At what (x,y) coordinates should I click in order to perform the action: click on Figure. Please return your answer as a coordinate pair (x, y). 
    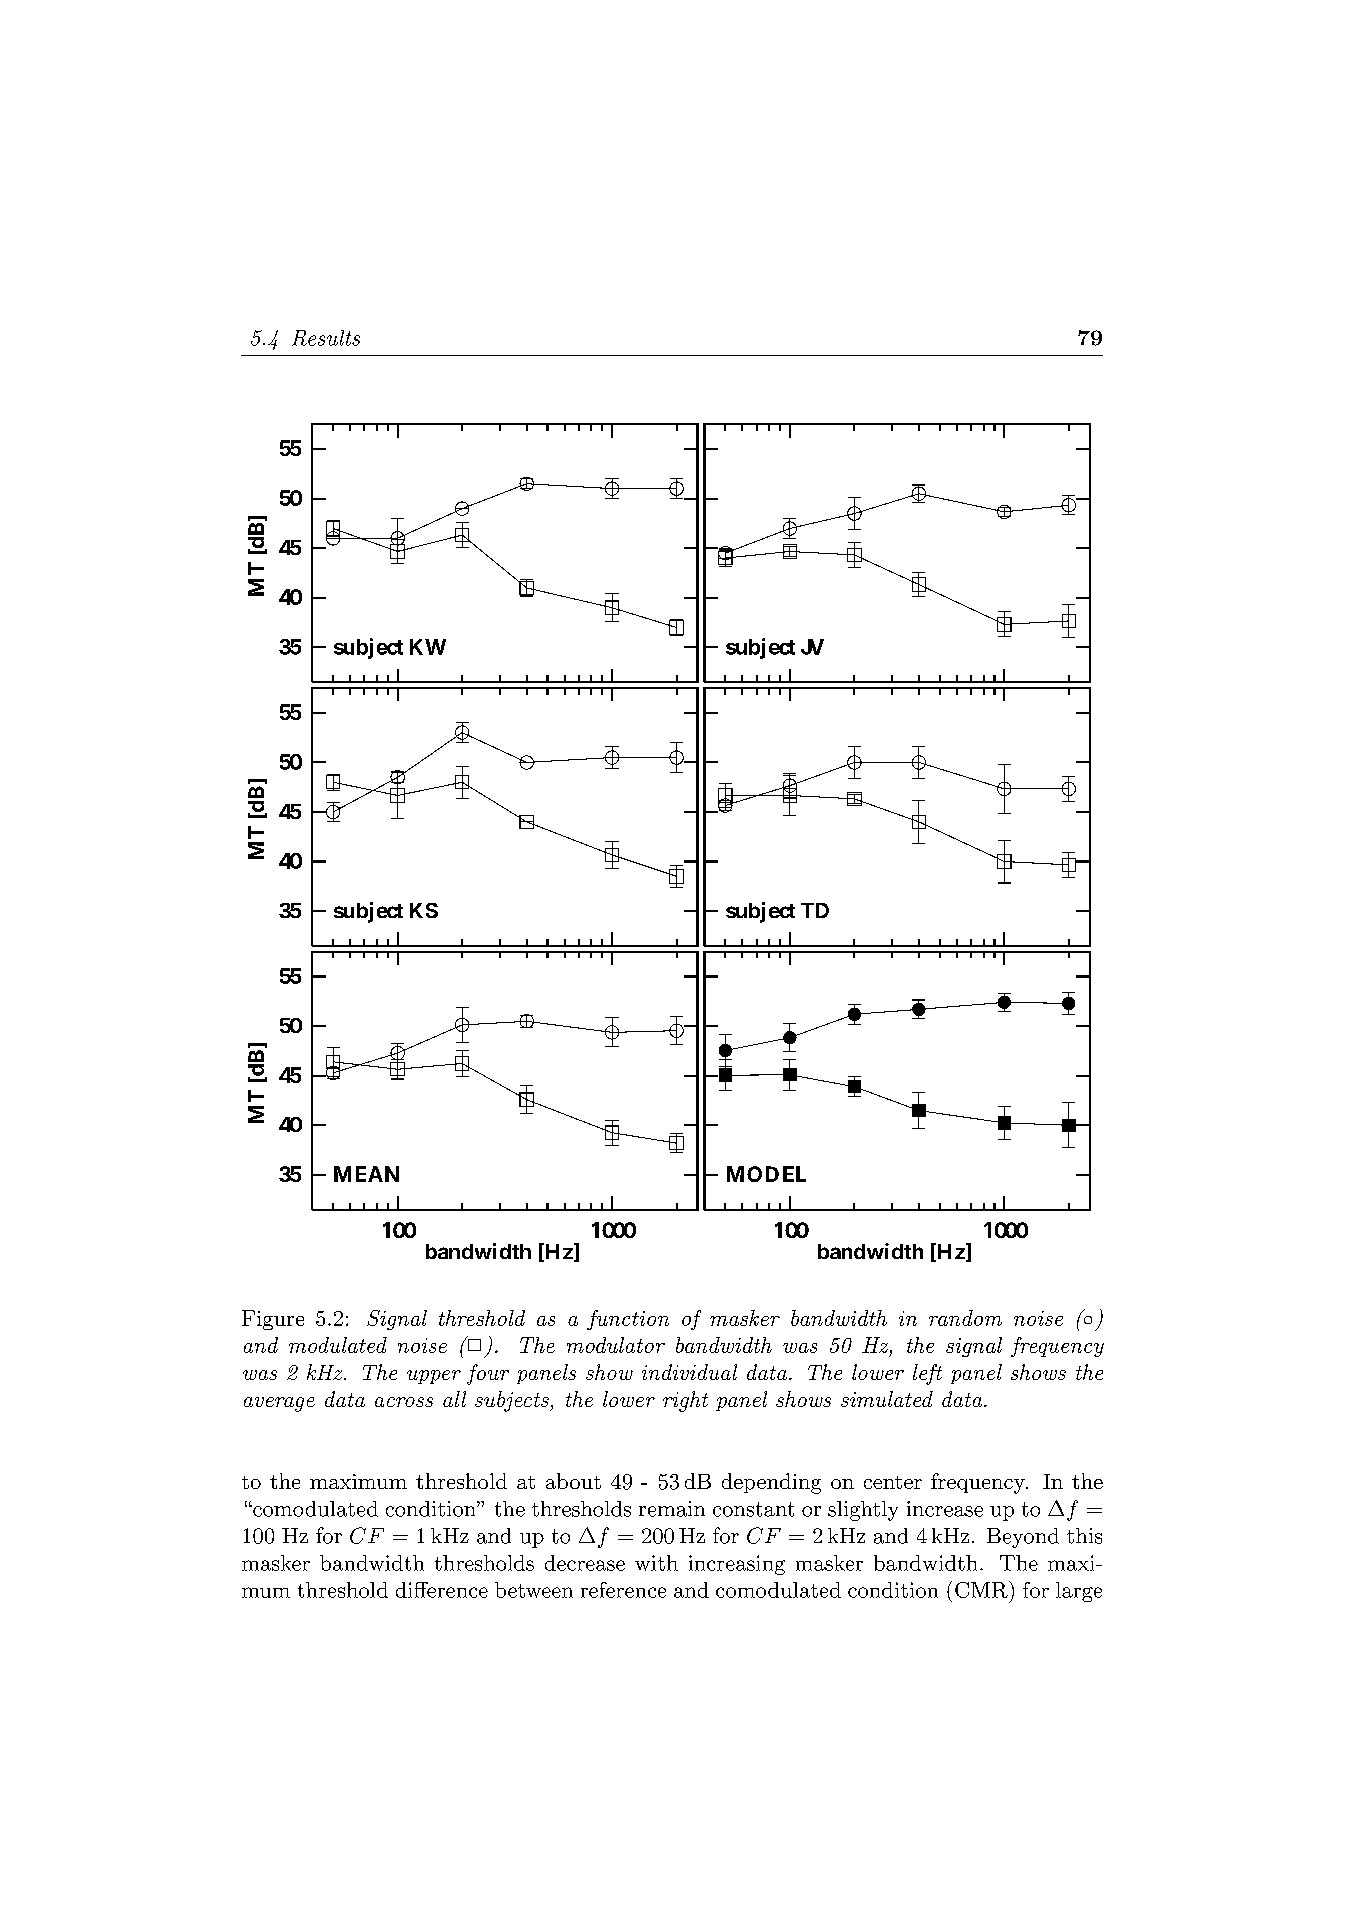
    Looking at the image, I should click on (273, 1320).
